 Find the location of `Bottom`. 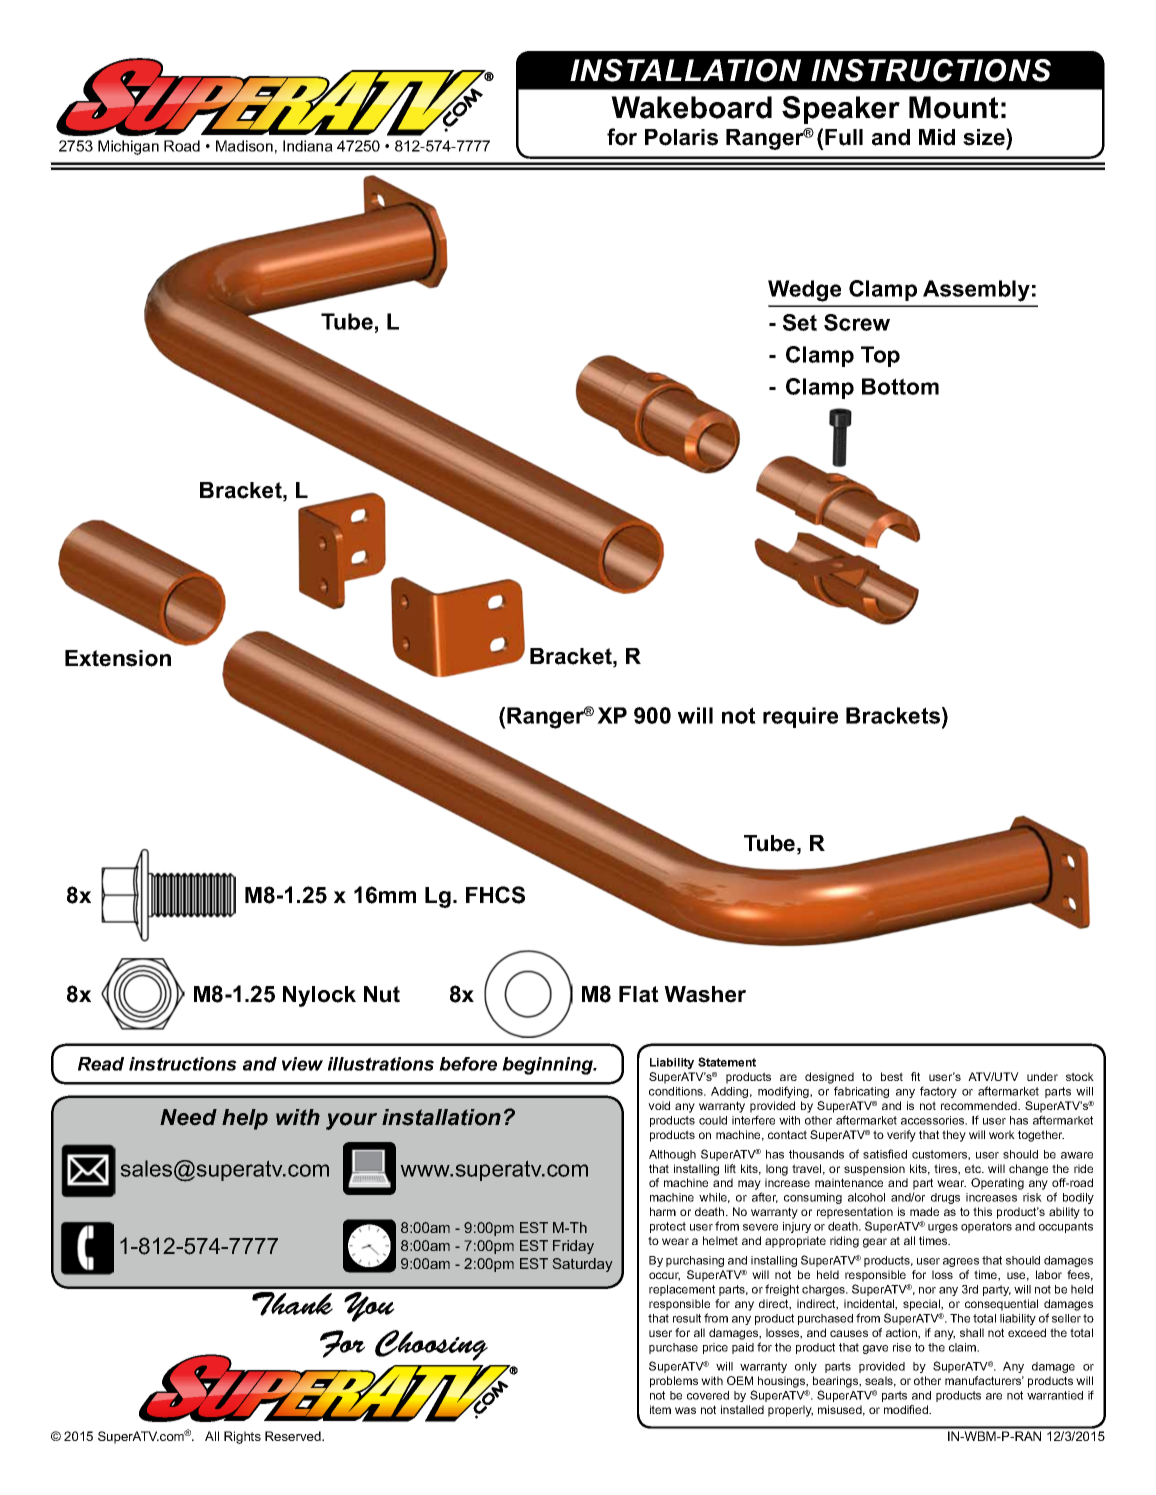

Bottom is located at coordinates (900, 386).
